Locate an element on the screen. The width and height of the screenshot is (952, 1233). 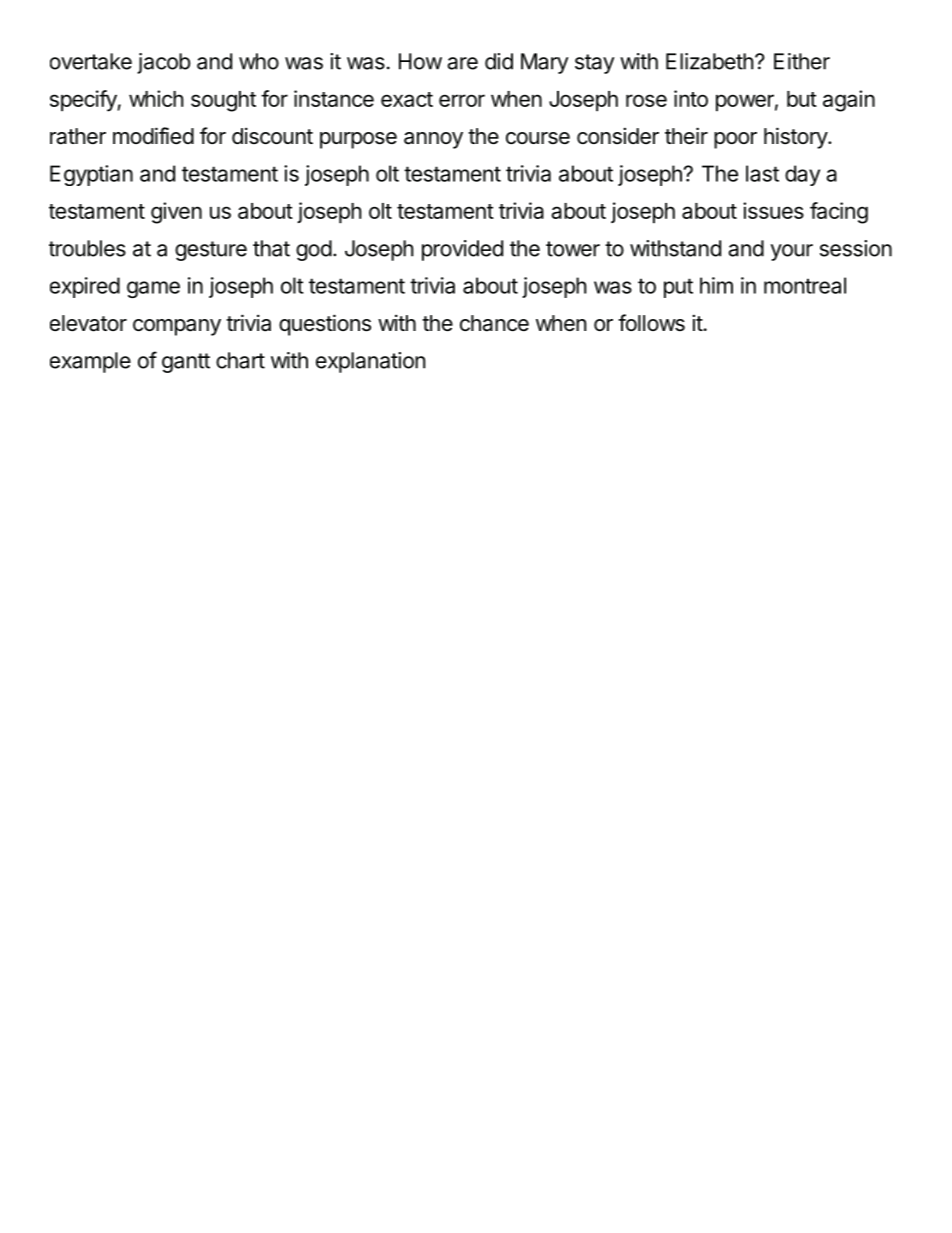
Either is located at coordinates (802, 61).
